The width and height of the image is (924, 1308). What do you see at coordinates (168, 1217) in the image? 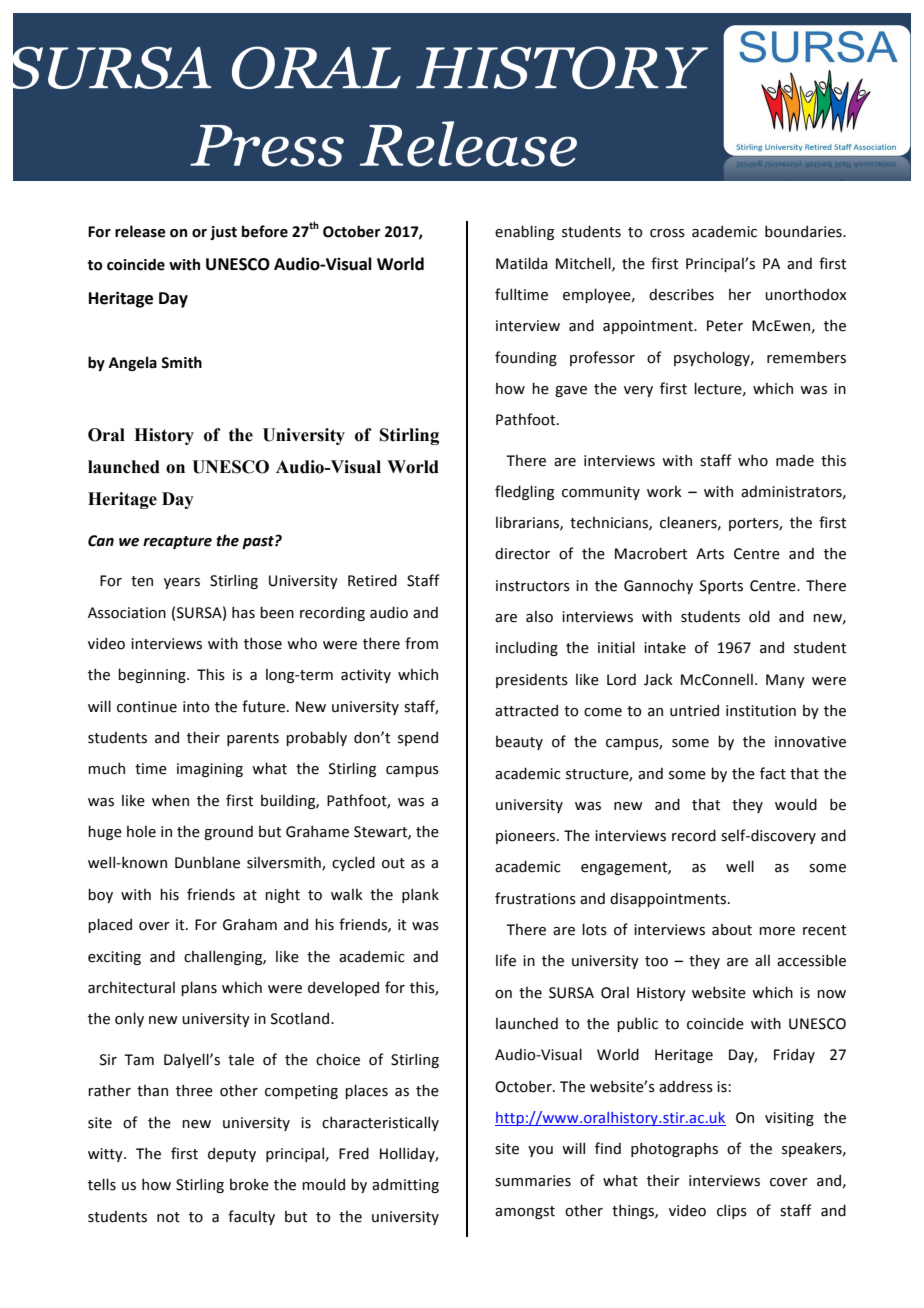
I see `not` at bounding box center [168, 1217].
